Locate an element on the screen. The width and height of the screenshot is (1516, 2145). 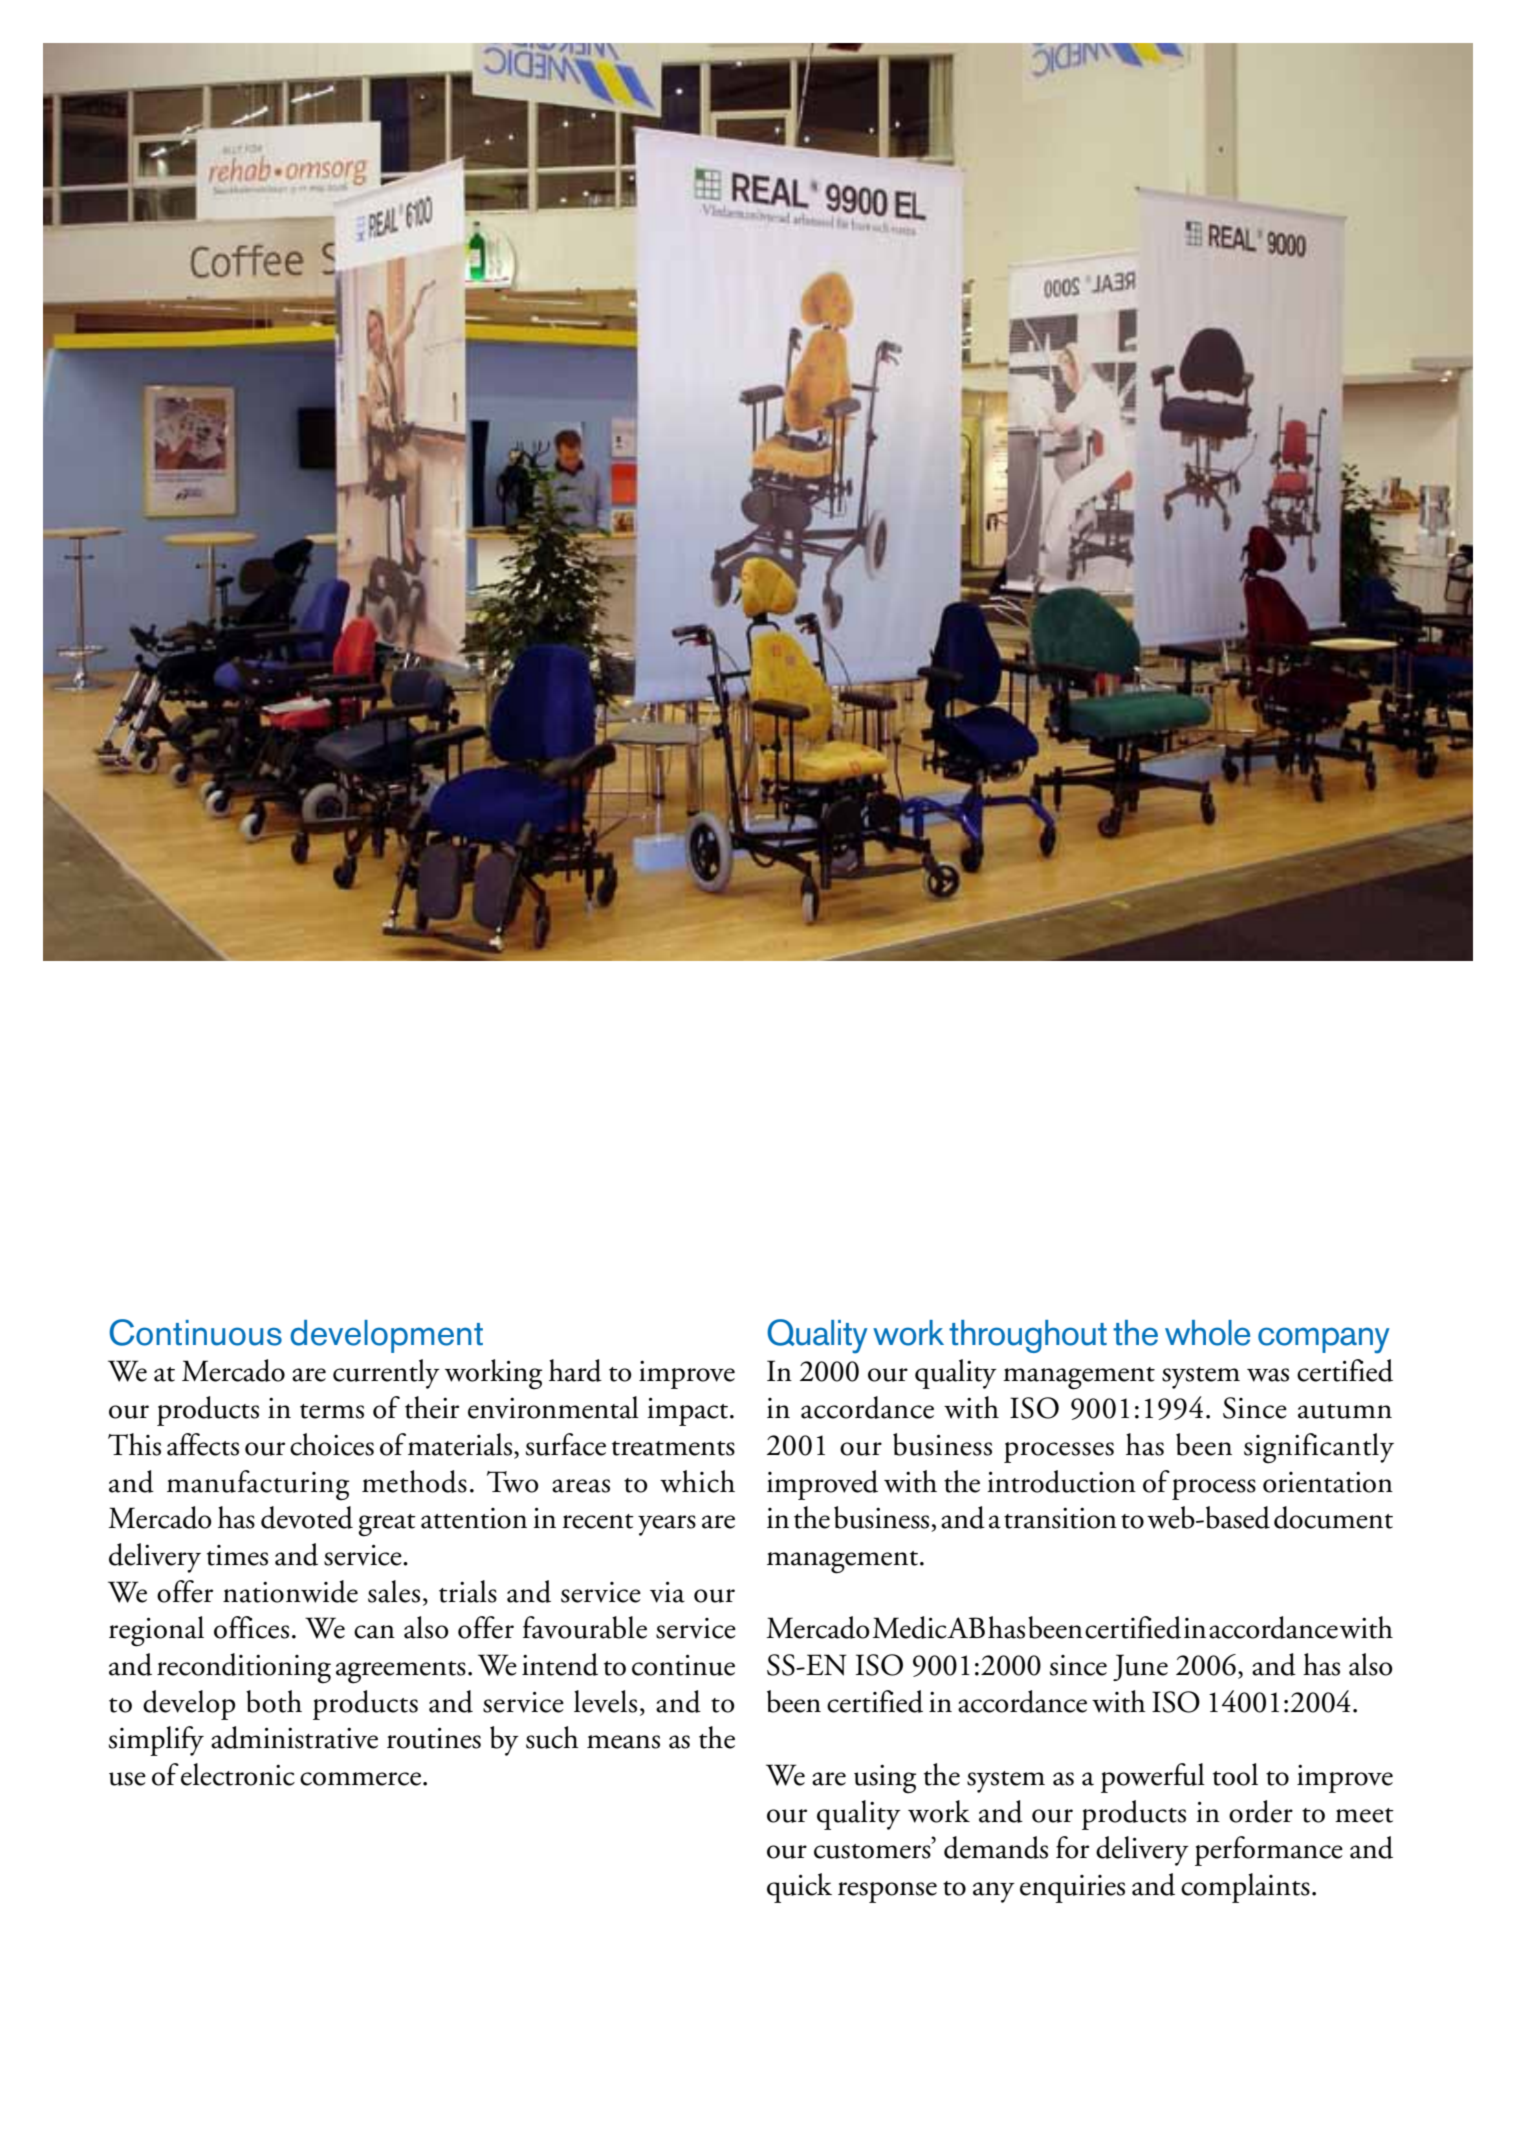
Continuous is located at coordinates (195, 1332).
